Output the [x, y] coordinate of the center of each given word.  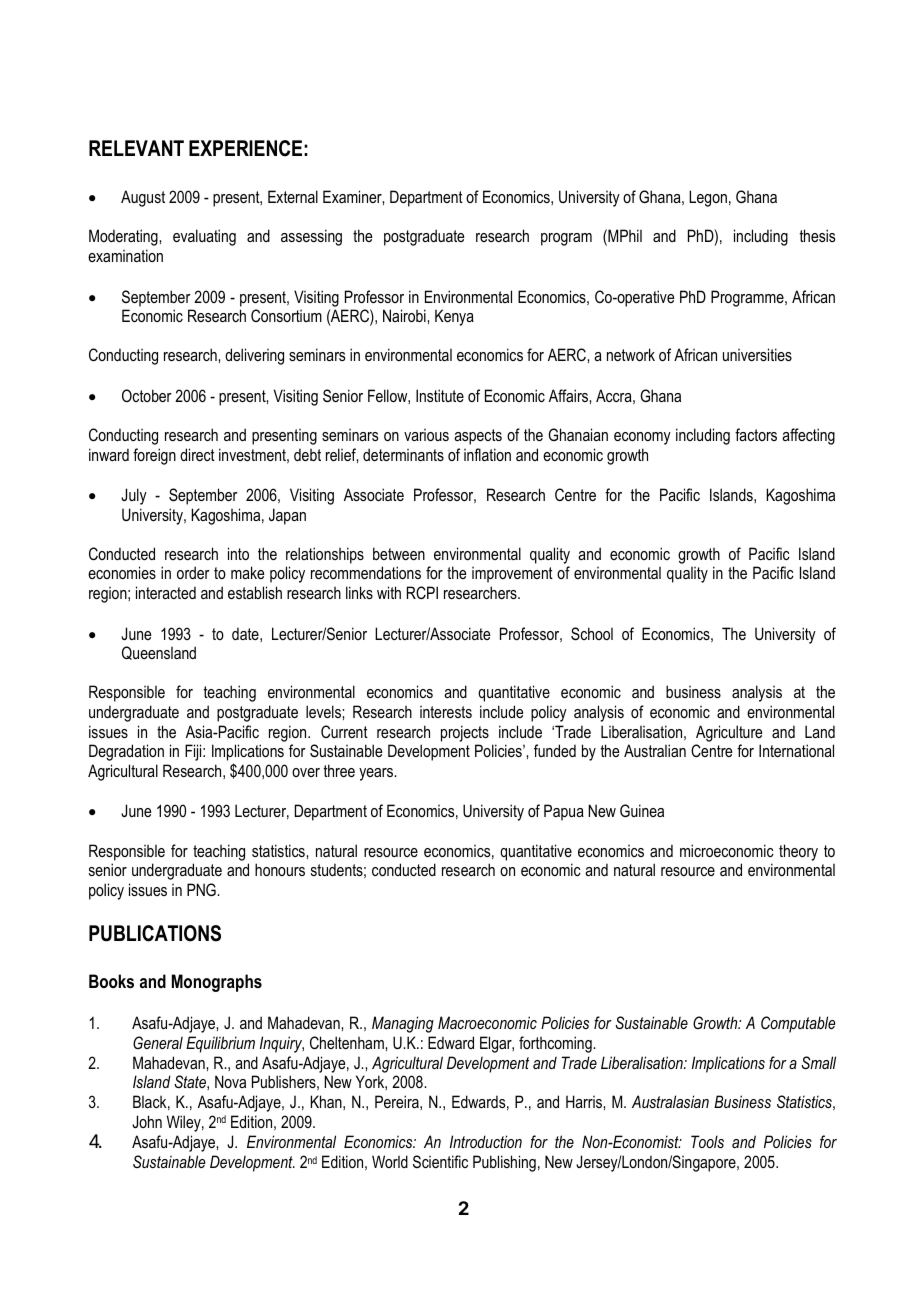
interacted [166, 592]
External [293, 196]
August [143, 198]
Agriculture [729, 733]
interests [446, 712]
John [147, 1121]
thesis [817, 235]
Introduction [486, 1141]
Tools [707, 1141]
